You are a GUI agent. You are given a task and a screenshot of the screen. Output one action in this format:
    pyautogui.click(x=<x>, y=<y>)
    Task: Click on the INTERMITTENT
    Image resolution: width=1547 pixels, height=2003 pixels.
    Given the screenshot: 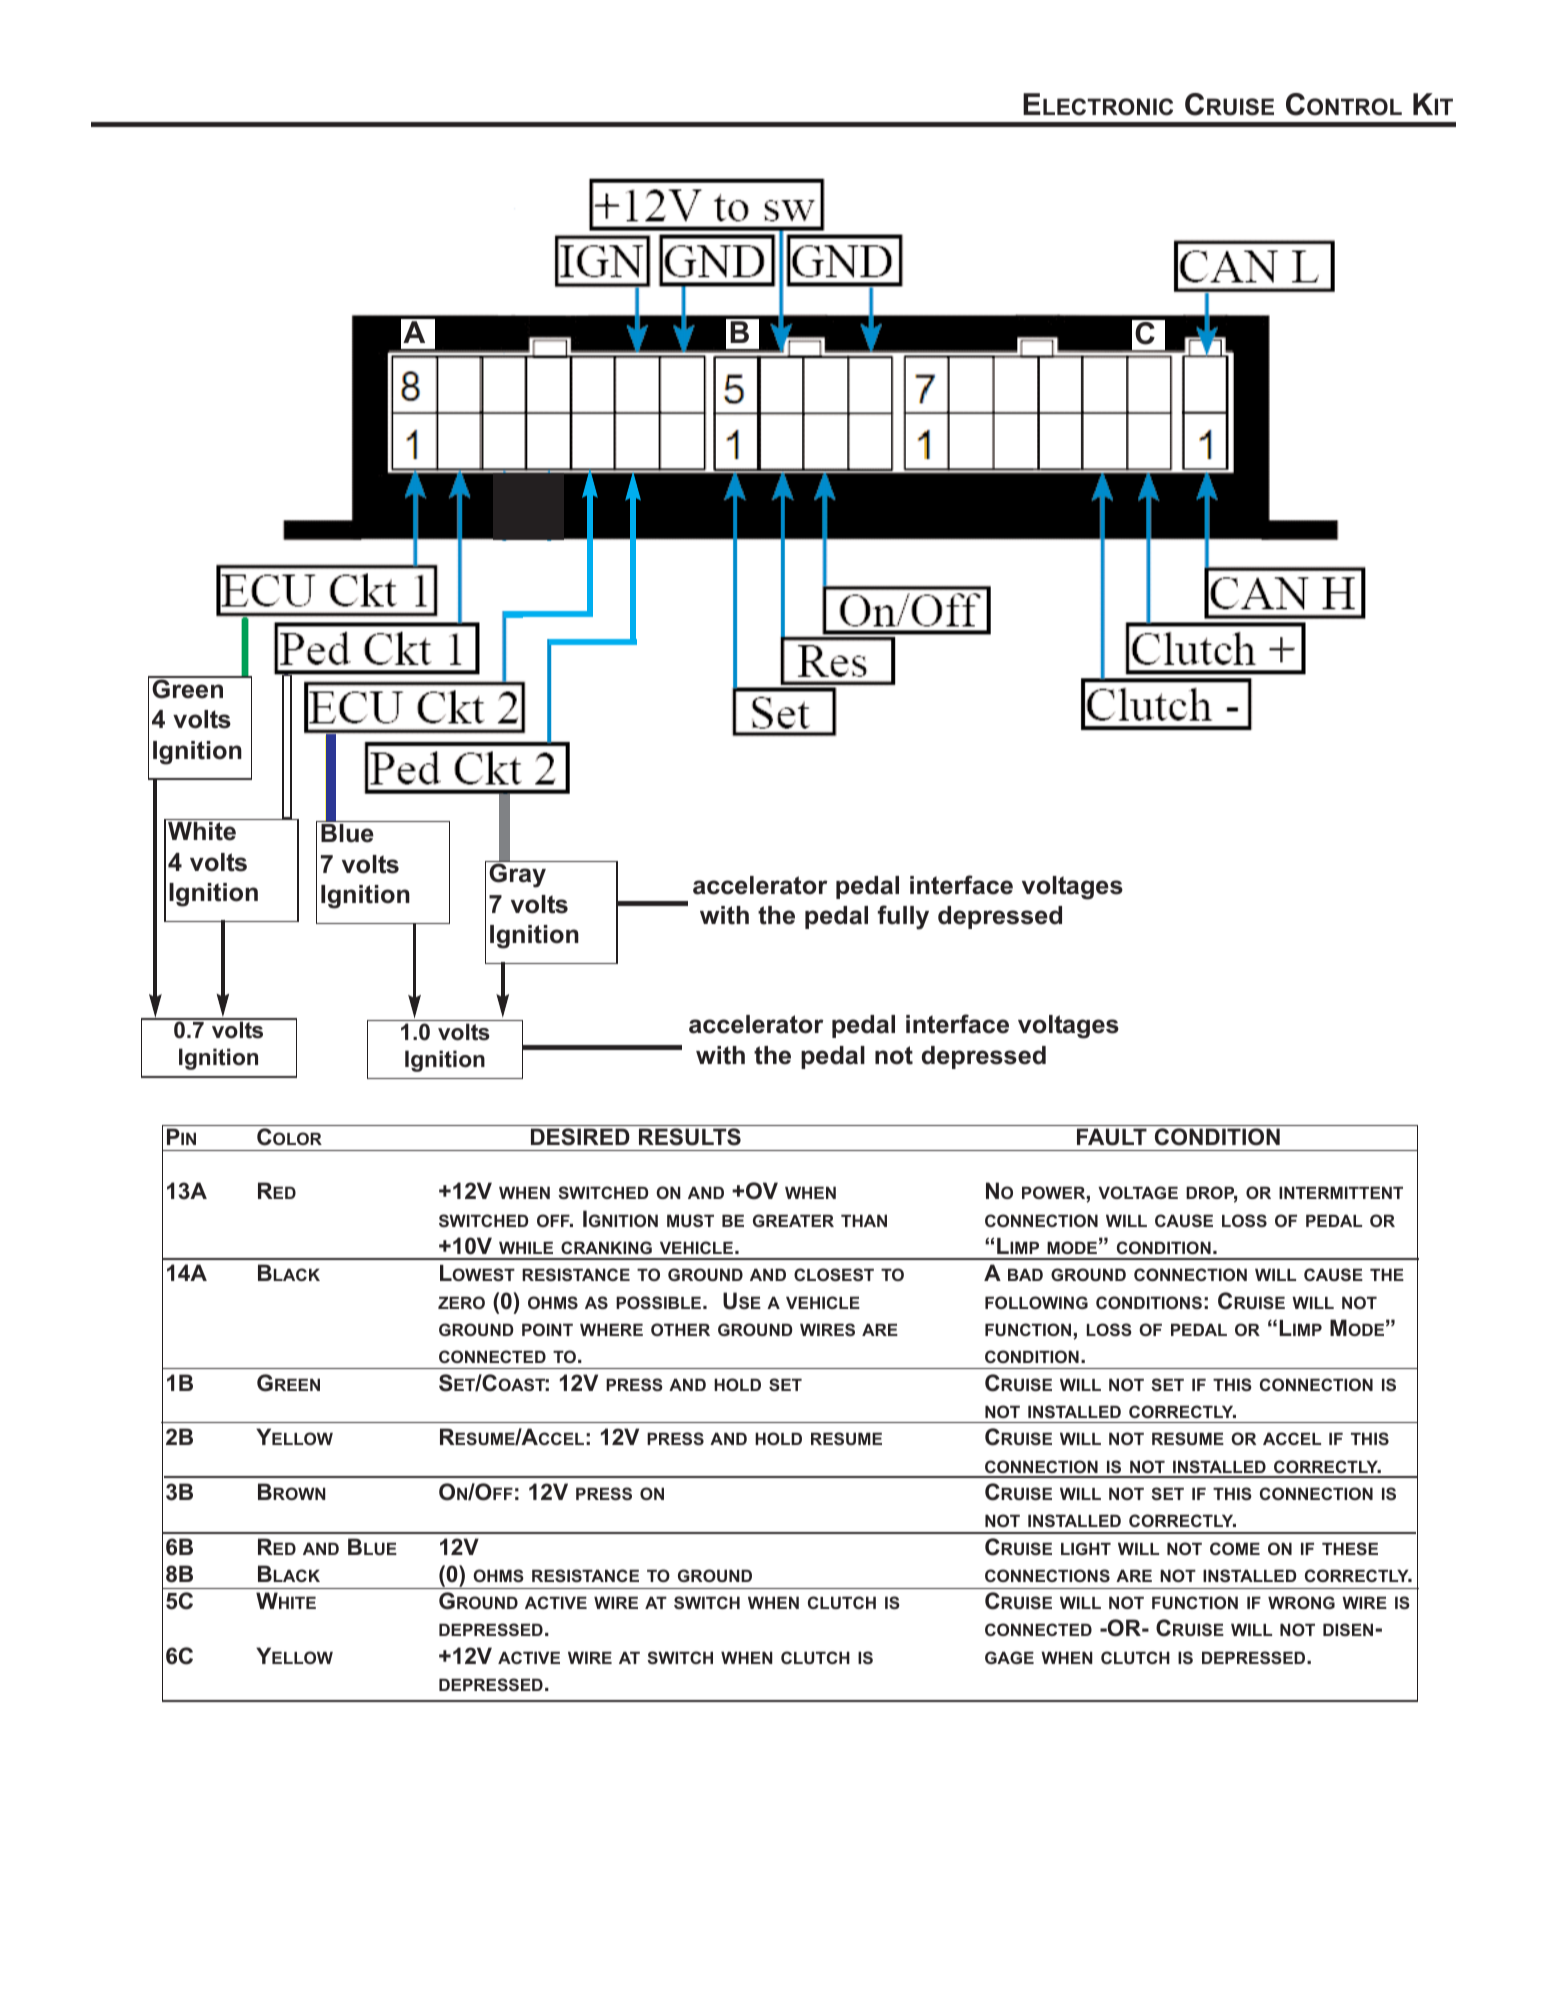 What is the action you would take?
    pyautogui.click(x=1341, y=1192)
